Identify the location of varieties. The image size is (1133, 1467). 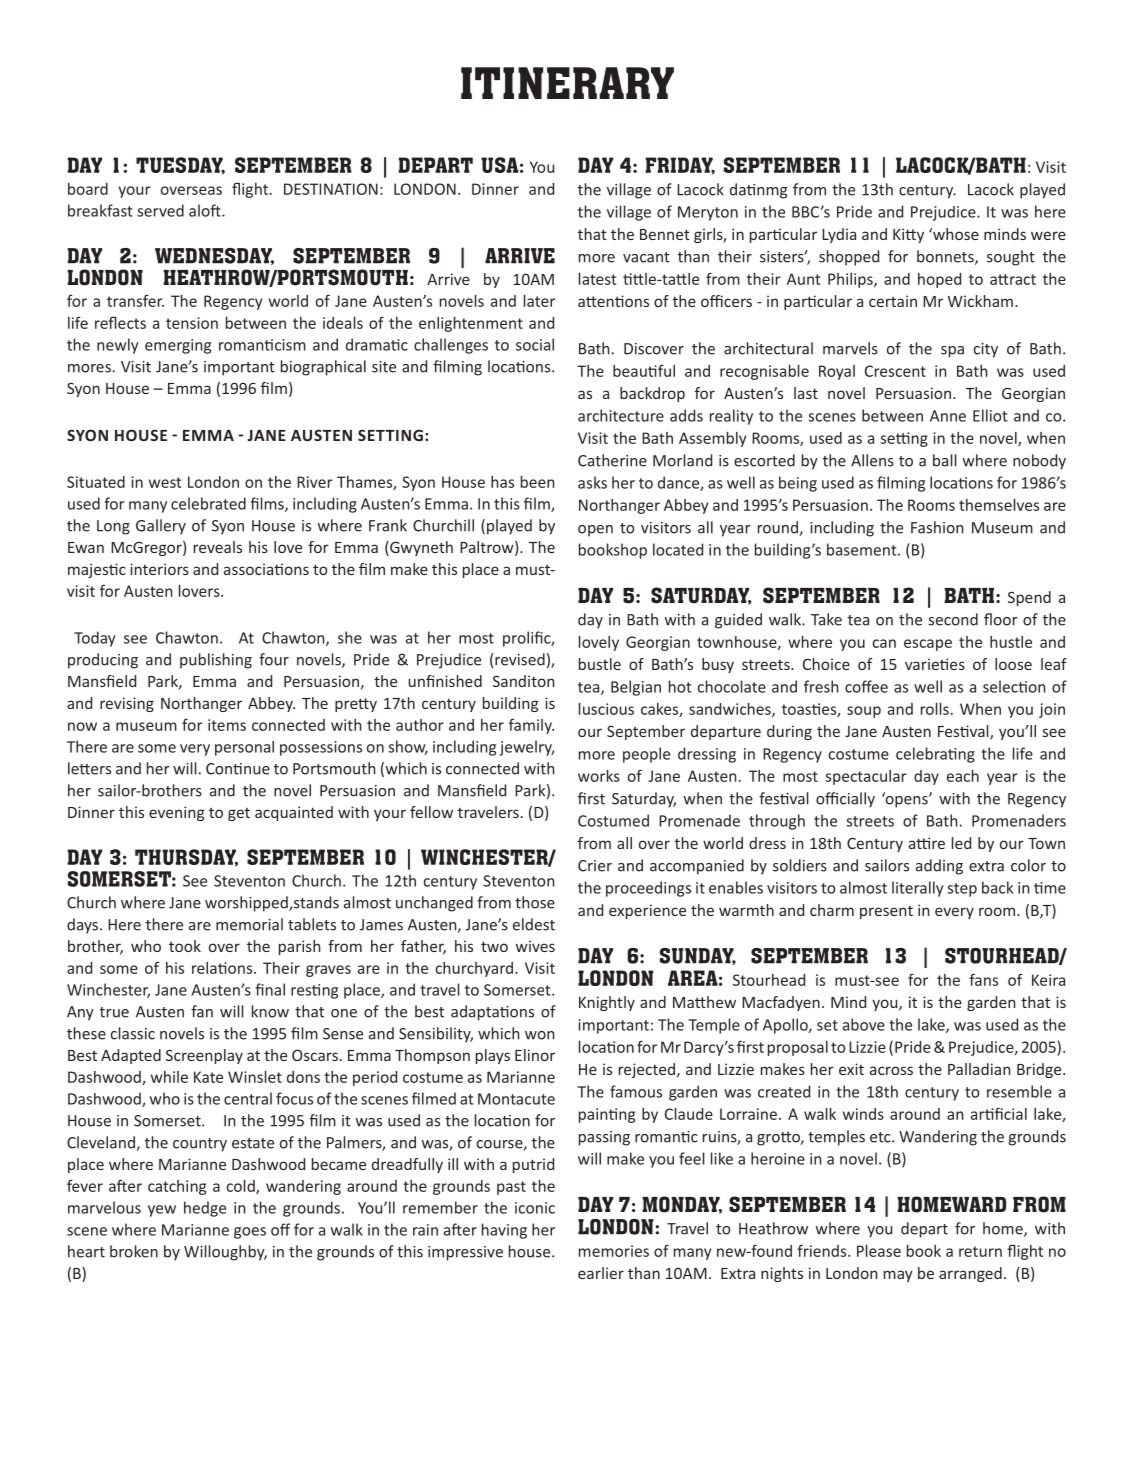
(935, 664).
